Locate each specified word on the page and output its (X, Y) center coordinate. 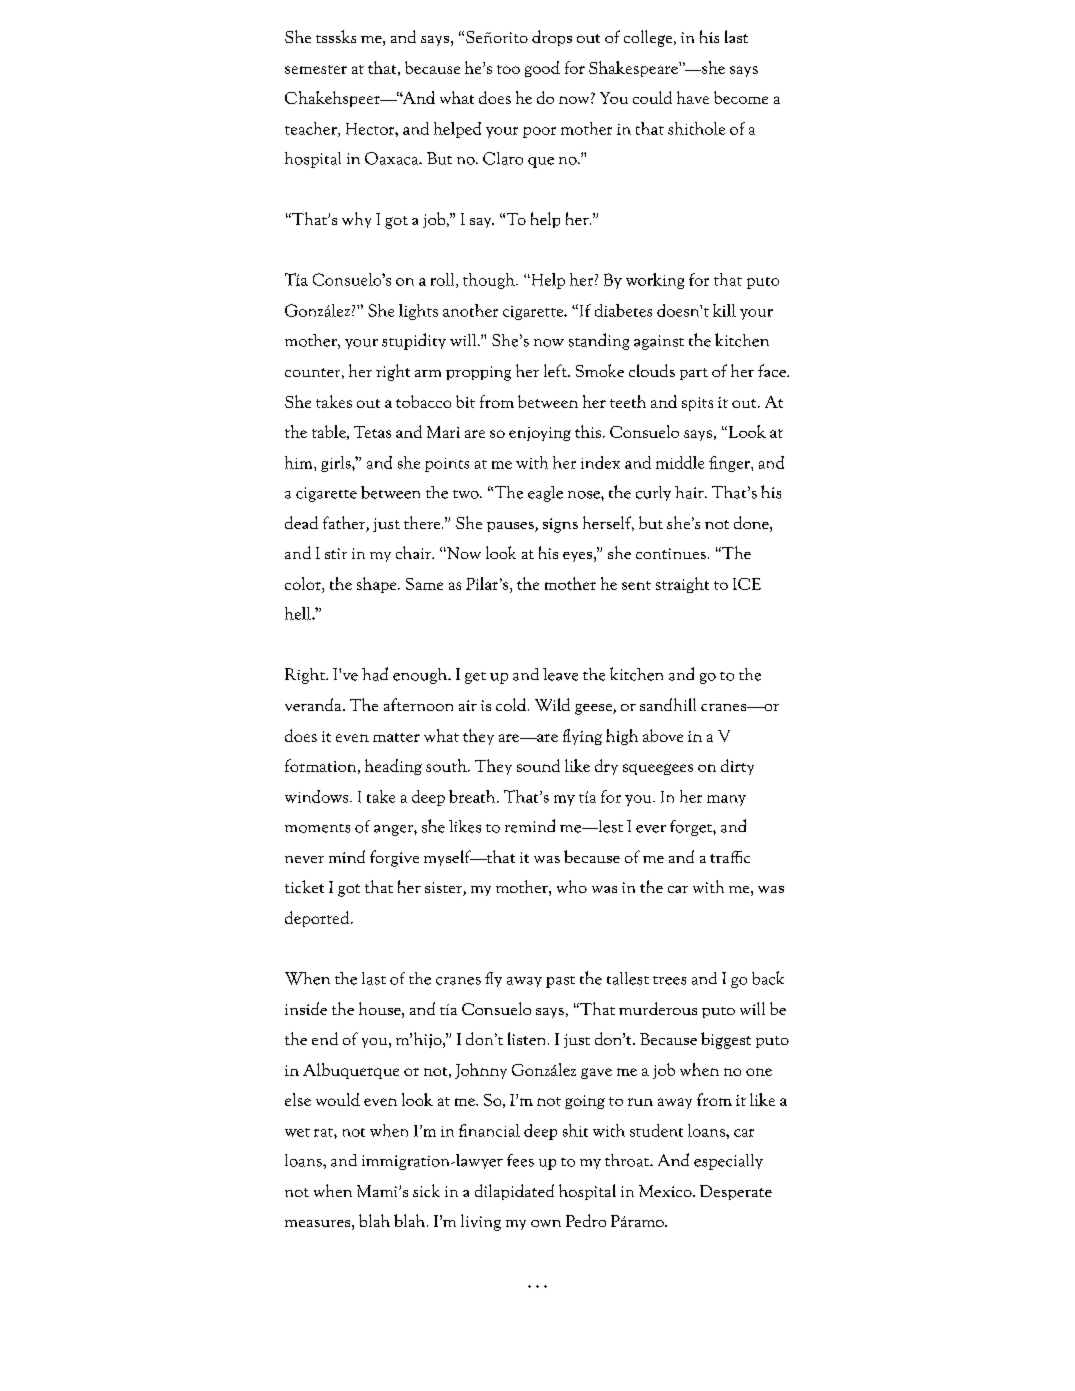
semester (316, 69)
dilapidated (514, 1192)
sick (426, 1190)
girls (337, 464)
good (542, 69)
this (589, 431)
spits (697, 404)
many (726, 800)
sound (538, 765)
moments (317, 828)
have (693, 97)
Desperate (736, 1192)
